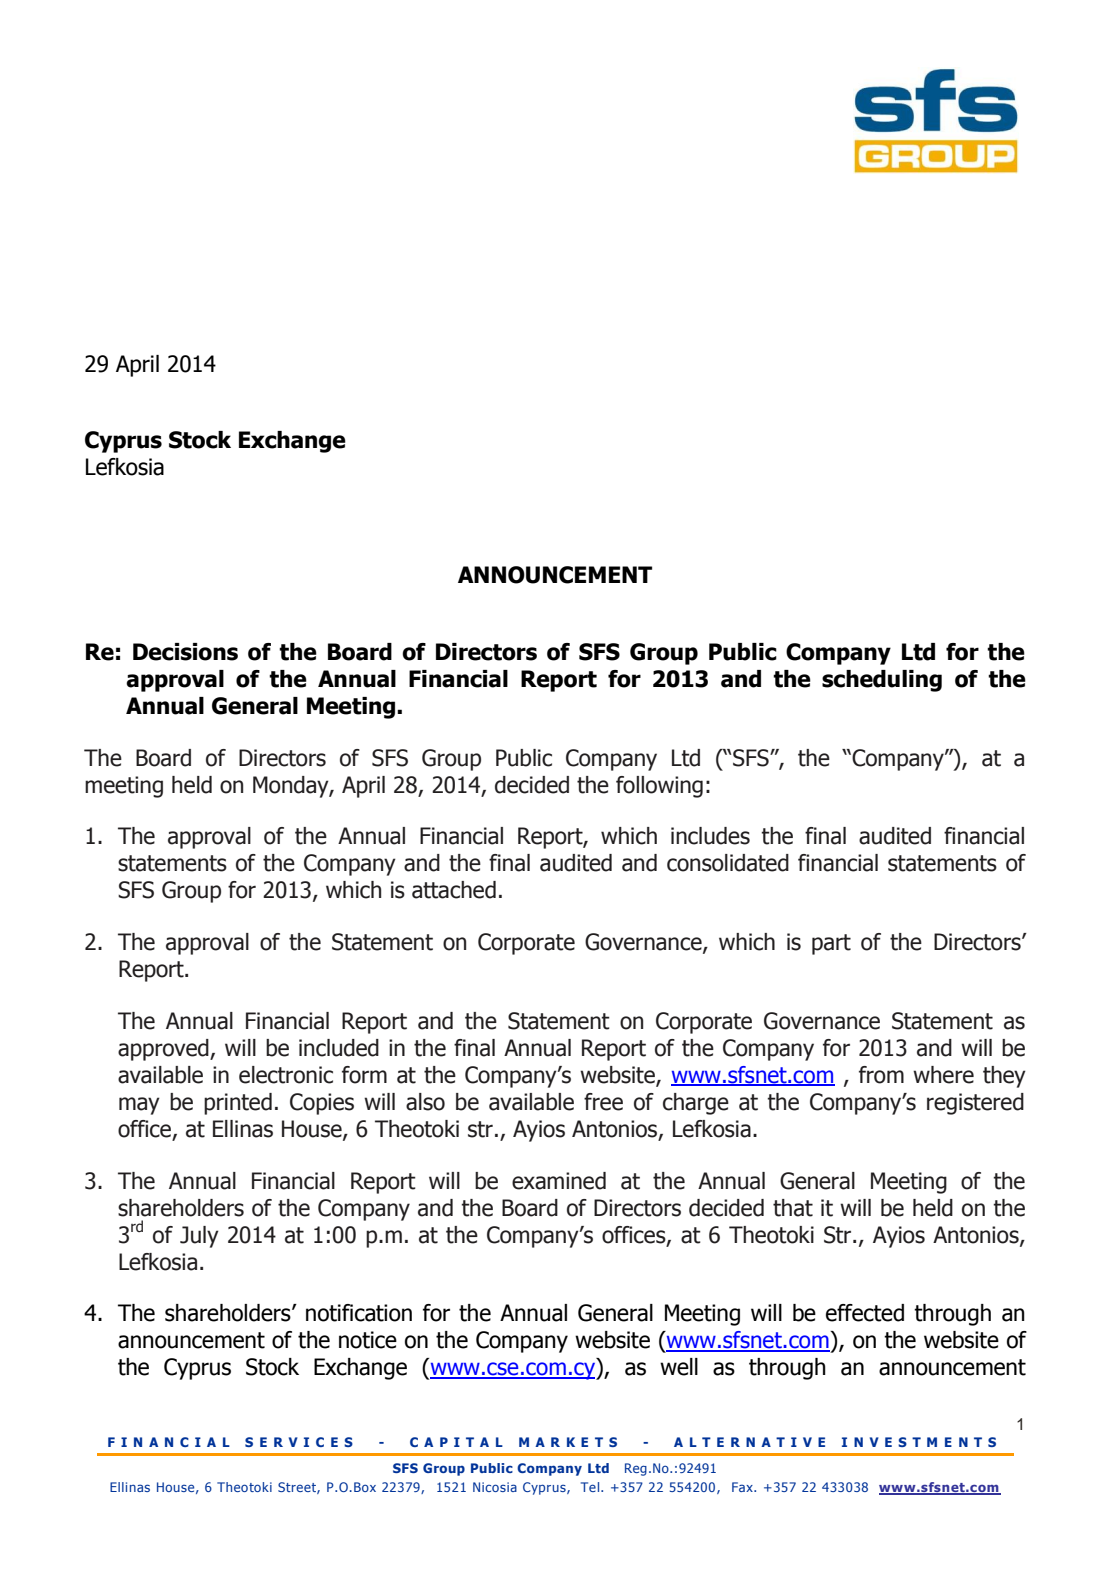  Describe the element at coordinates (793, 1208) in the image. I see `that` at that location.
